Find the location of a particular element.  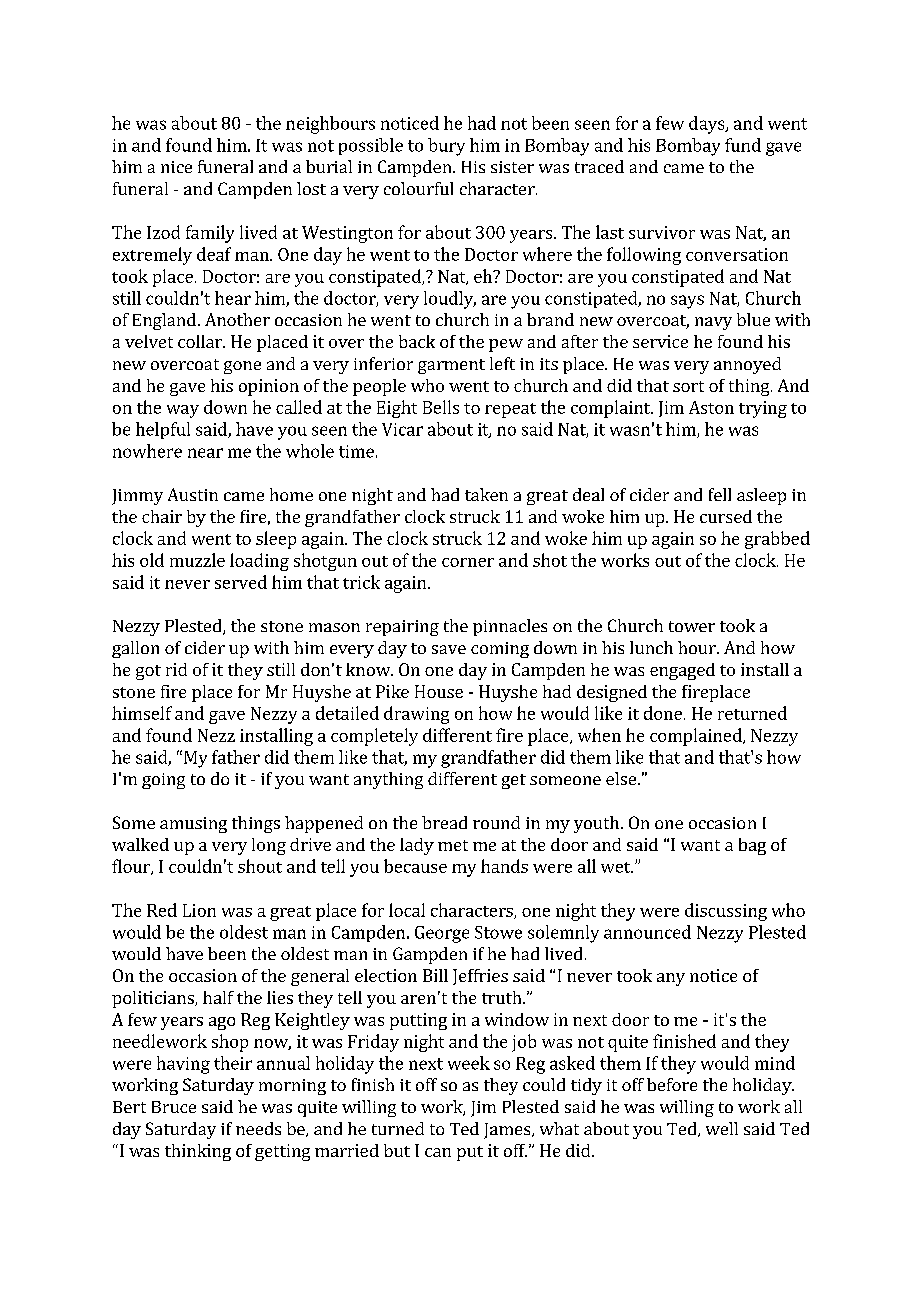

bread is located at coordinates (444, 822).
